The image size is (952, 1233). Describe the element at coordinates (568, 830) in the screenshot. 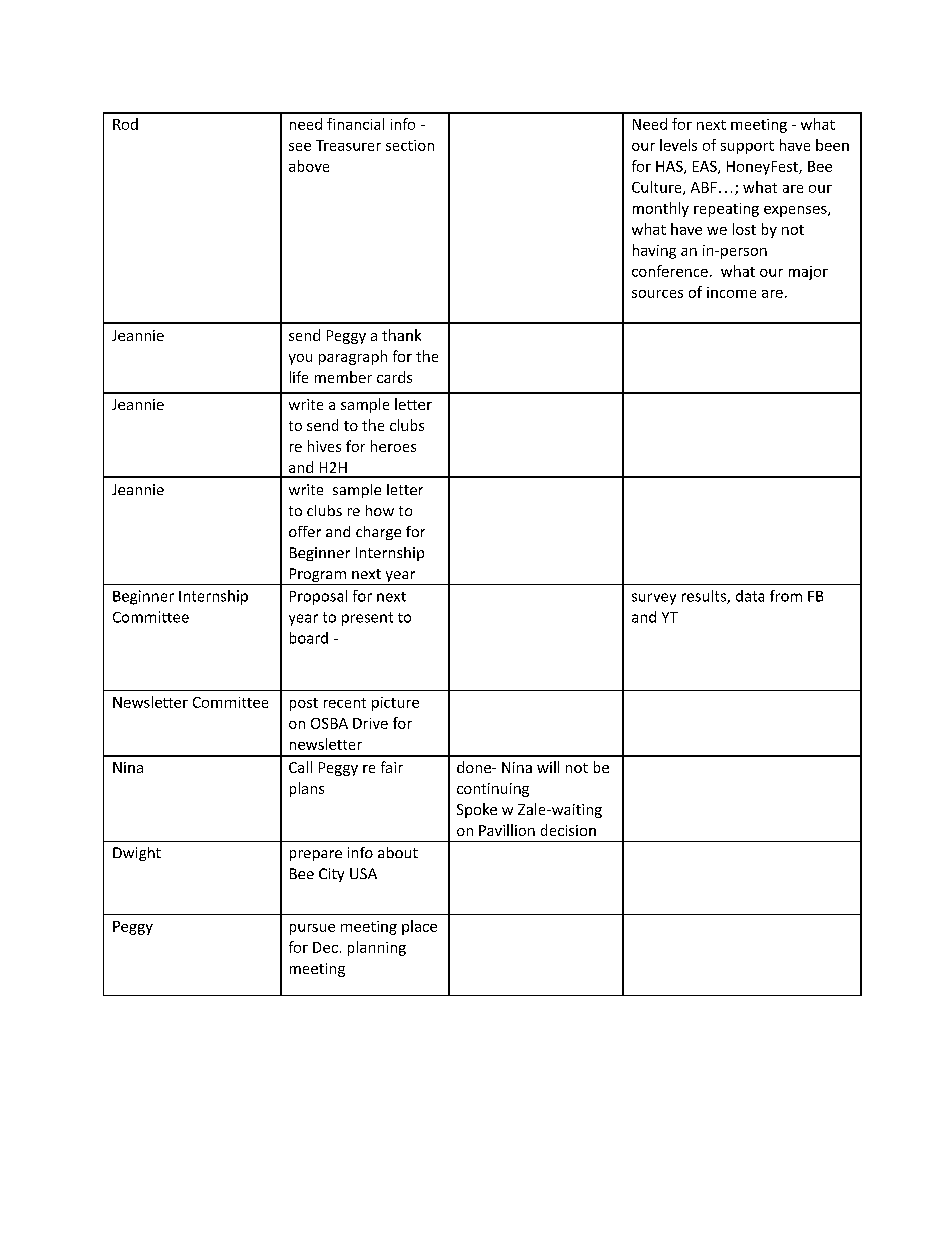

I see `decision` at that location.
